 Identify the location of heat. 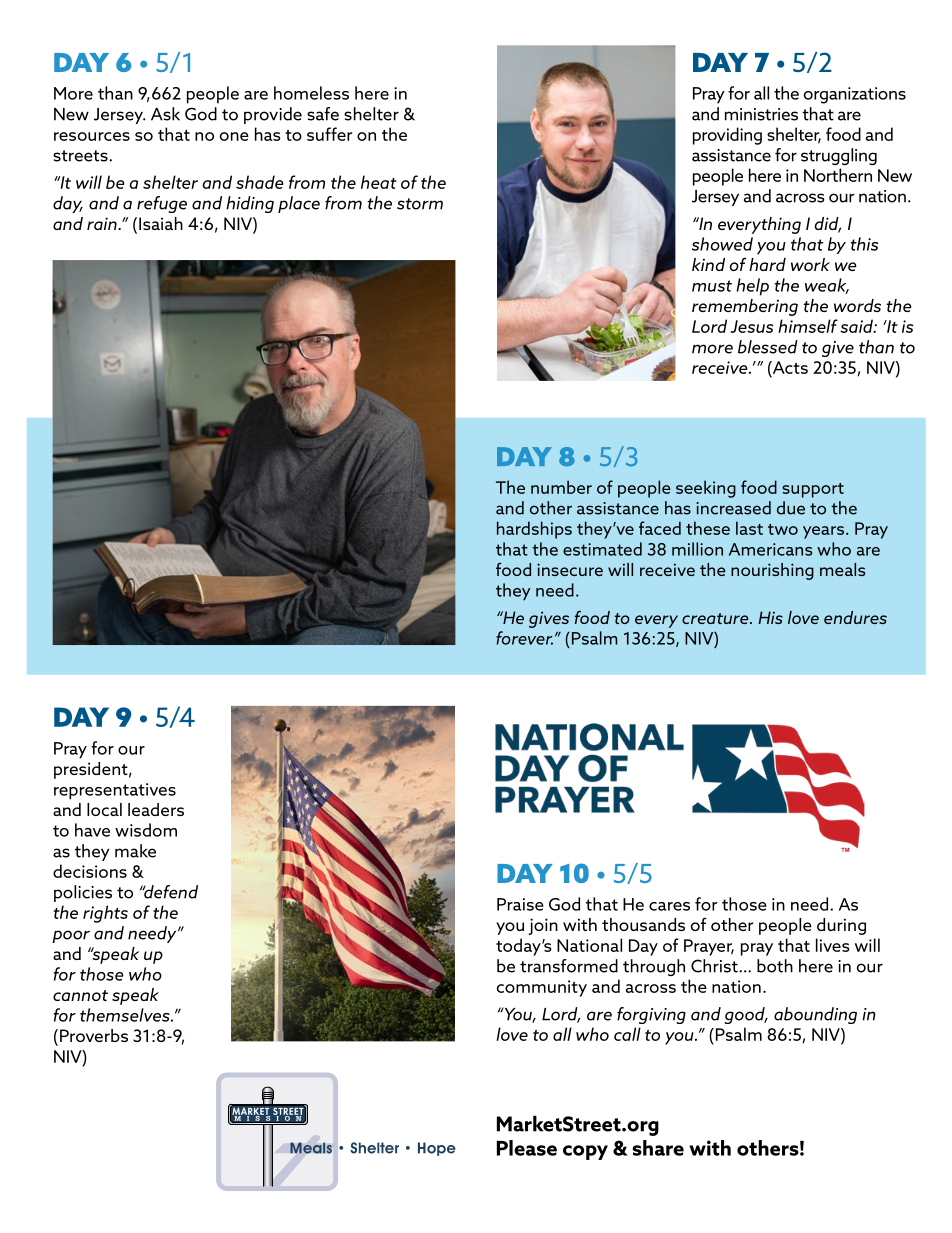
(379, 182).
